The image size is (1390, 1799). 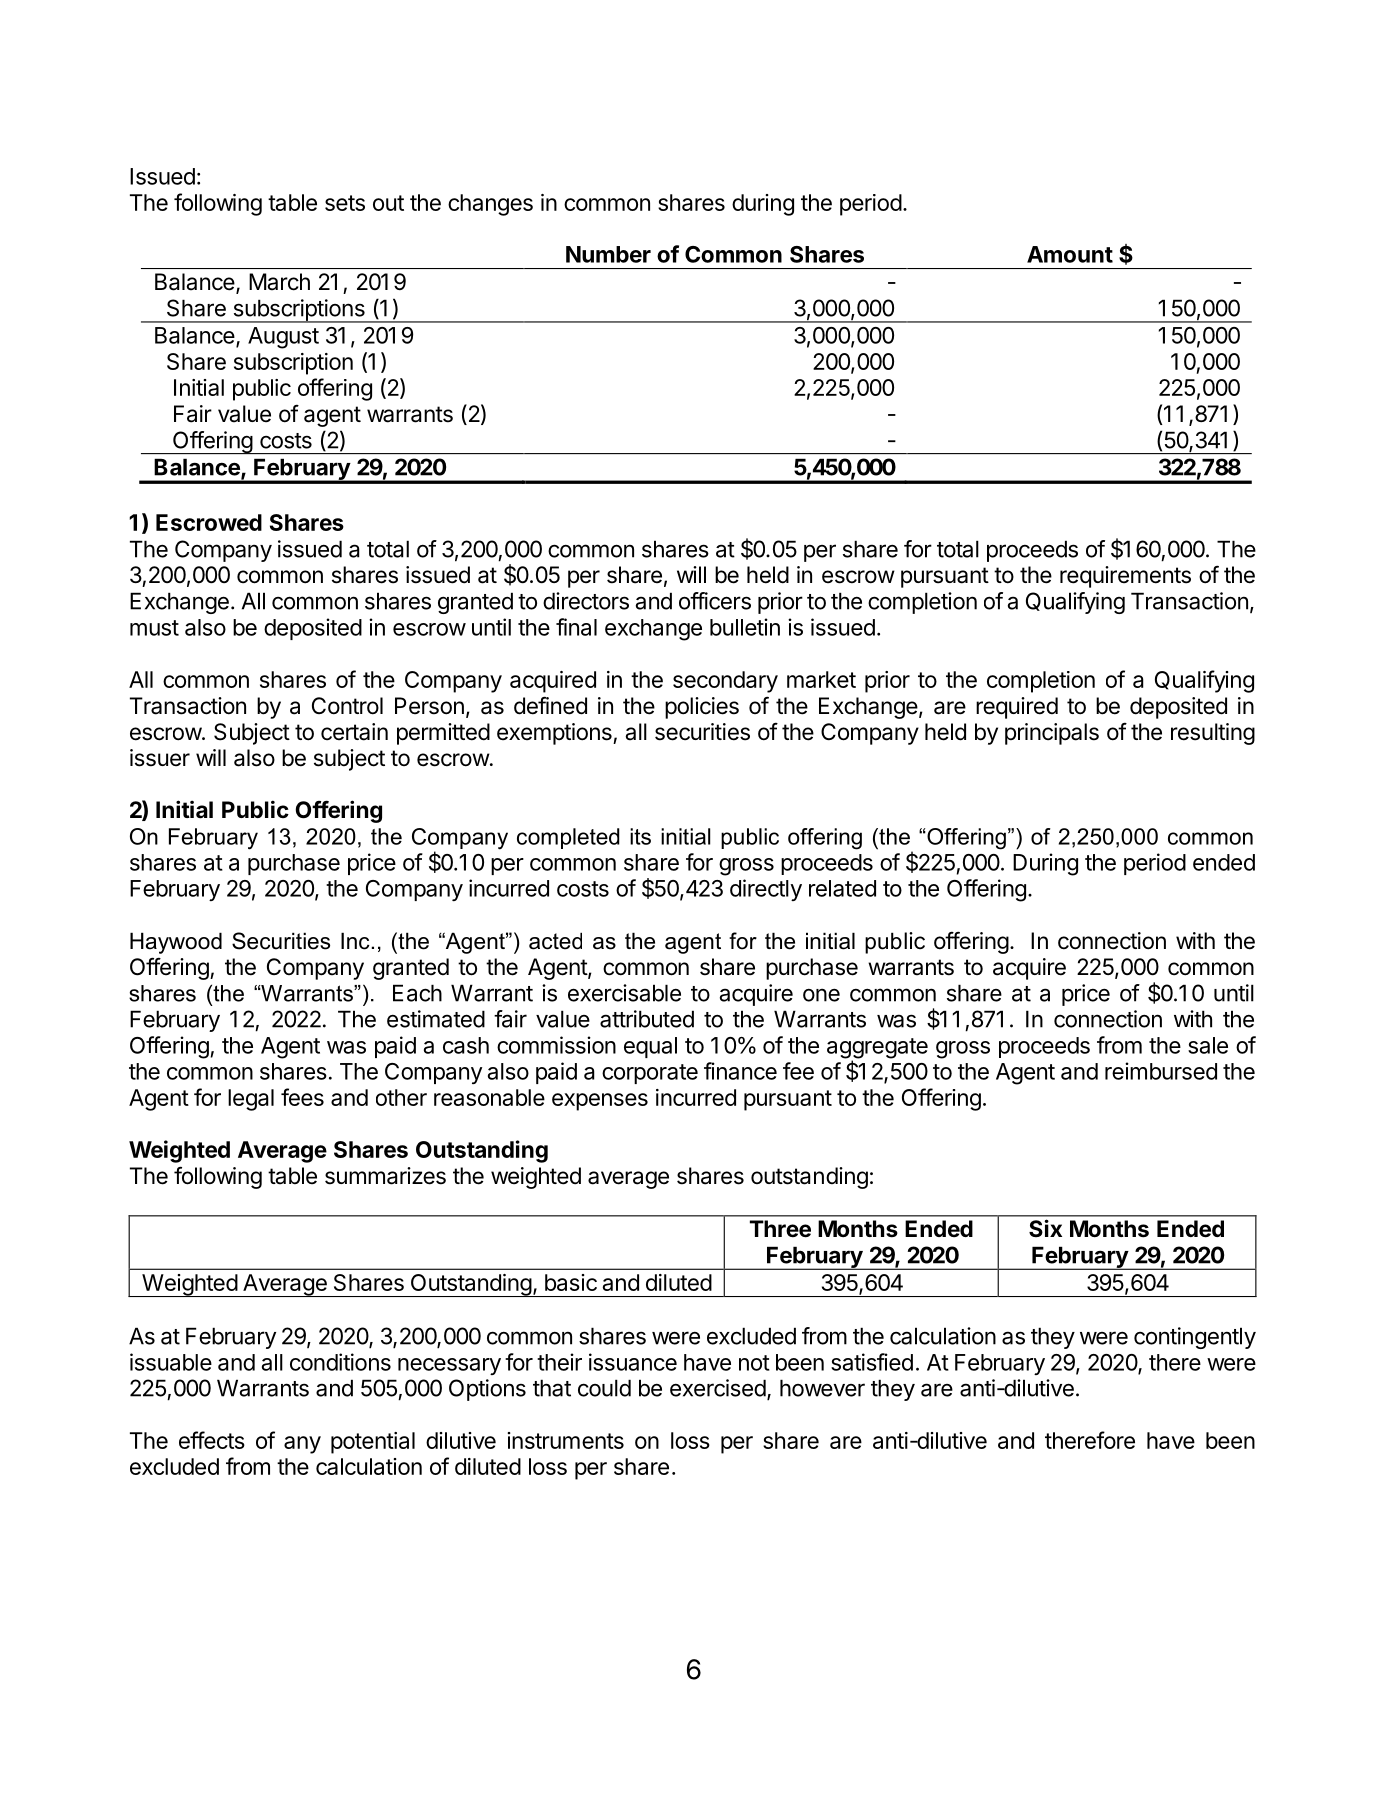 I want to click on officers, so click(x=715, y=601).
